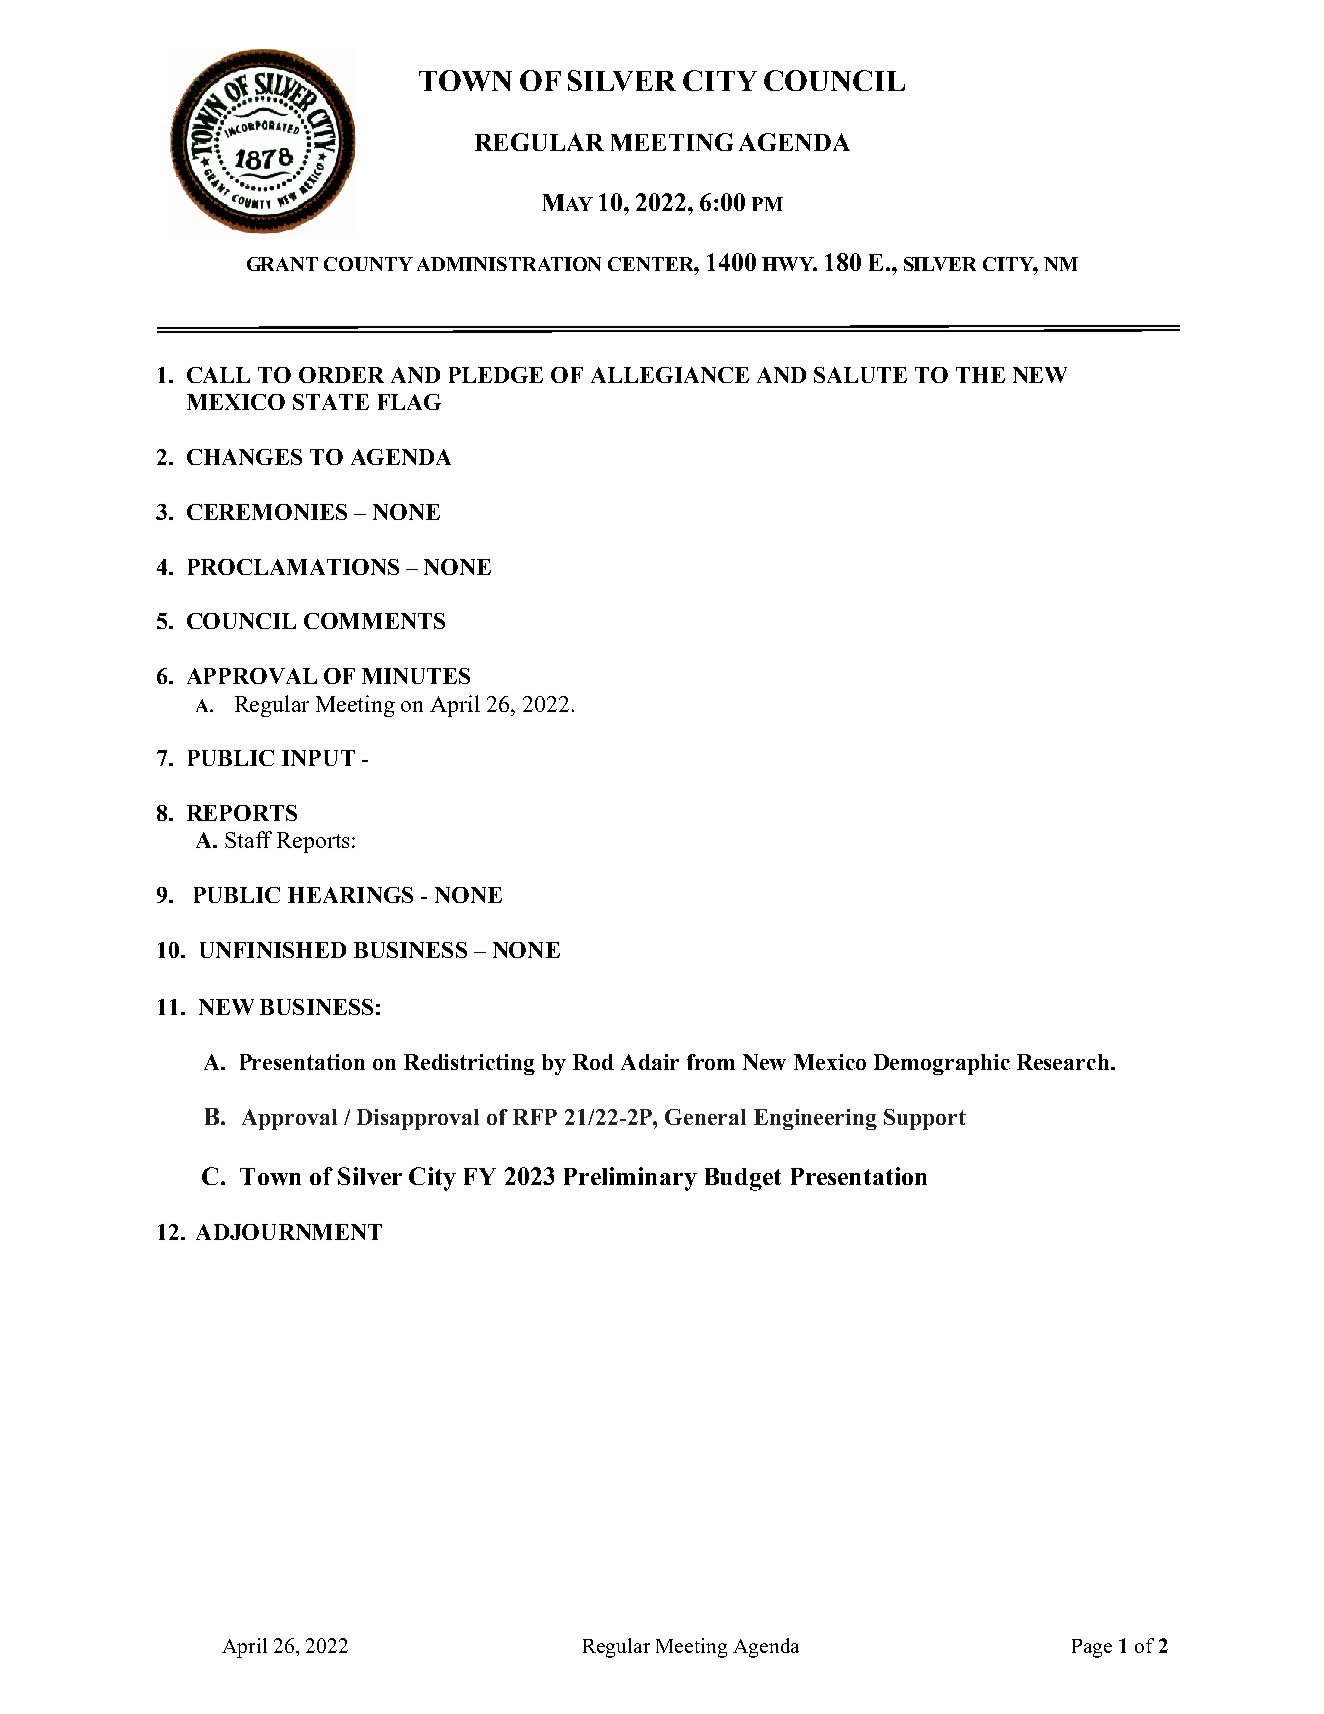 This document has height=1714, width=1324. Describe the element at coordinates (374, 621) in the document. I see `COMMENTS` at that location.
